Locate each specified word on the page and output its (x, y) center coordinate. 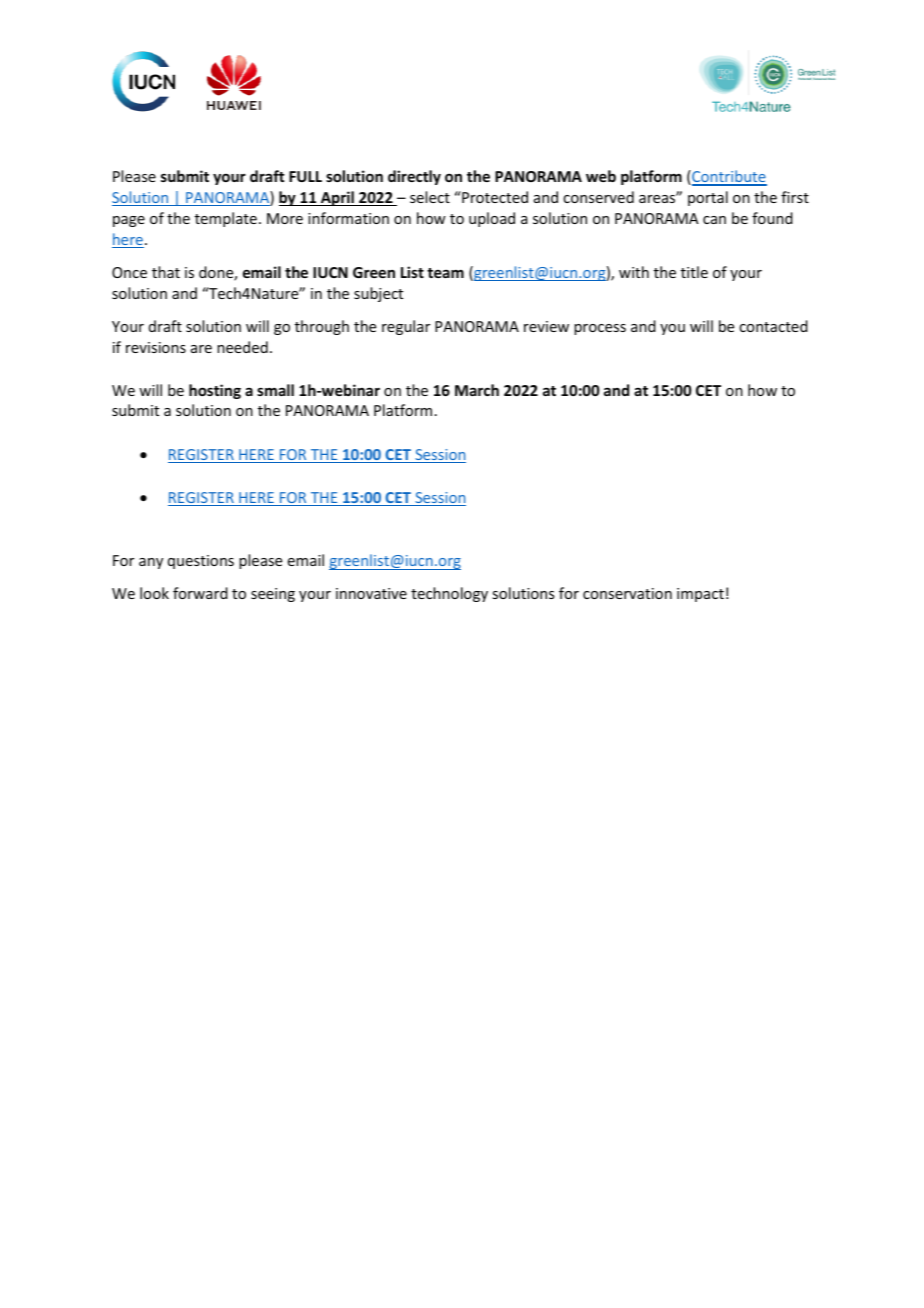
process (600, 329)
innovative (371, 593)
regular (406, 327)
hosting (215, 391)
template (226, 219)
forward (200, 593)
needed (242, 347)
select (430, 197)
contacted (773, 326)
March (477, 390)
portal (708, 198)
